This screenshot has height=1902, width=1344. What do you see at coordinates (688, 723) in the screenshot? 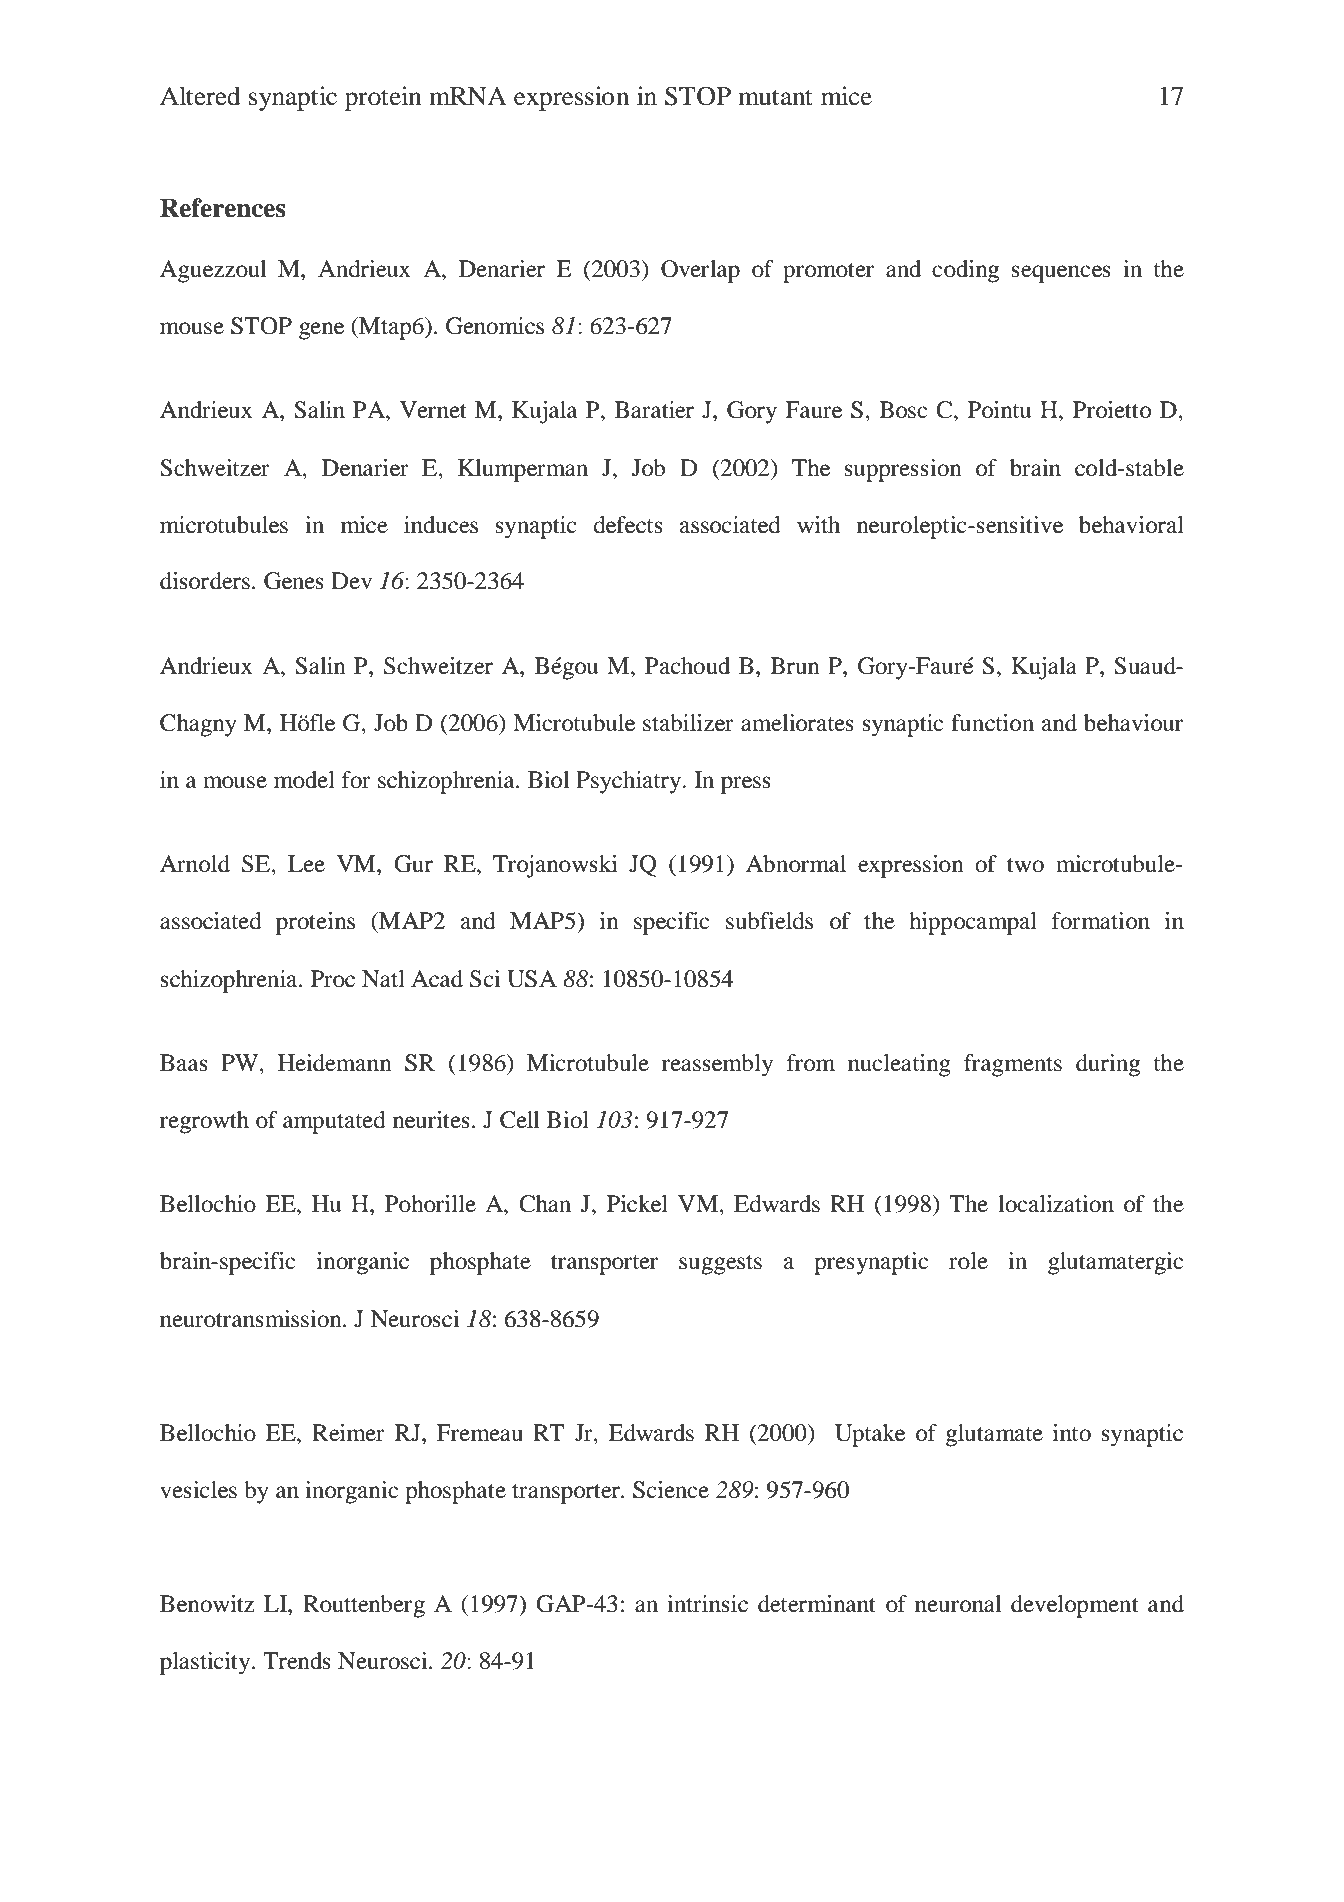
I see `stabilizer` at bounding box center [688, 723].
